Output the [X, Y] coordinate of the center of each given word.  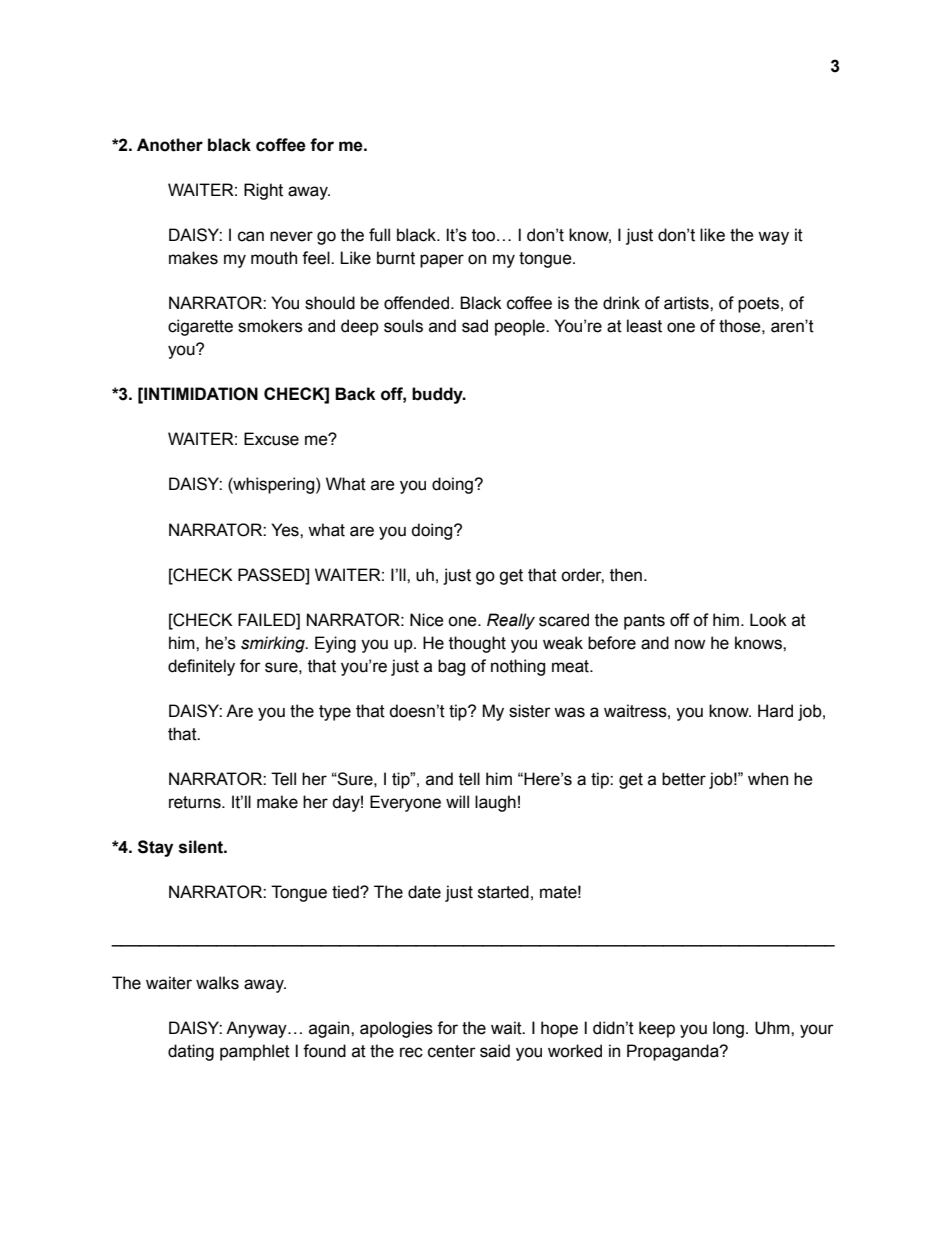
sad [475, 326]
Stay [155, 848]
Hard [775, 711]
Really [511, 621]
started [503, 892]
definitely [201, 667]
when [768, 779]
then [626, 575]
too [483, 235]
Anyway [257, 1029]
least [644, 326]
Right [263, 191]
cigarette [200, 327]
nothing [518, 667]
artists [687, 303]
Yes [286, 530]
